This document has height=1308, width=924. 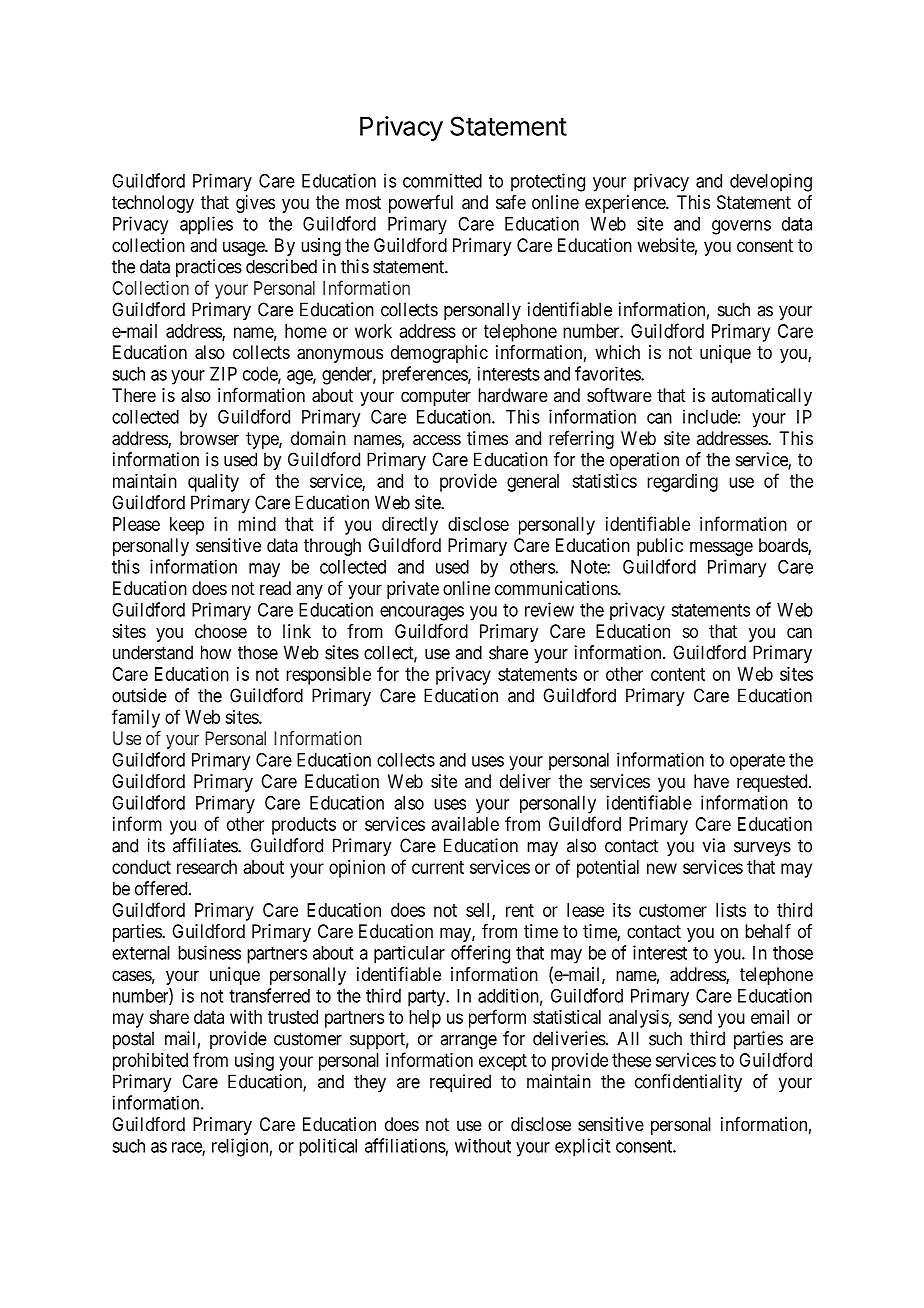 What do you see at coordinates (206, 845) in the document?
I see `affiliates` at bounding box center [206, 845].
